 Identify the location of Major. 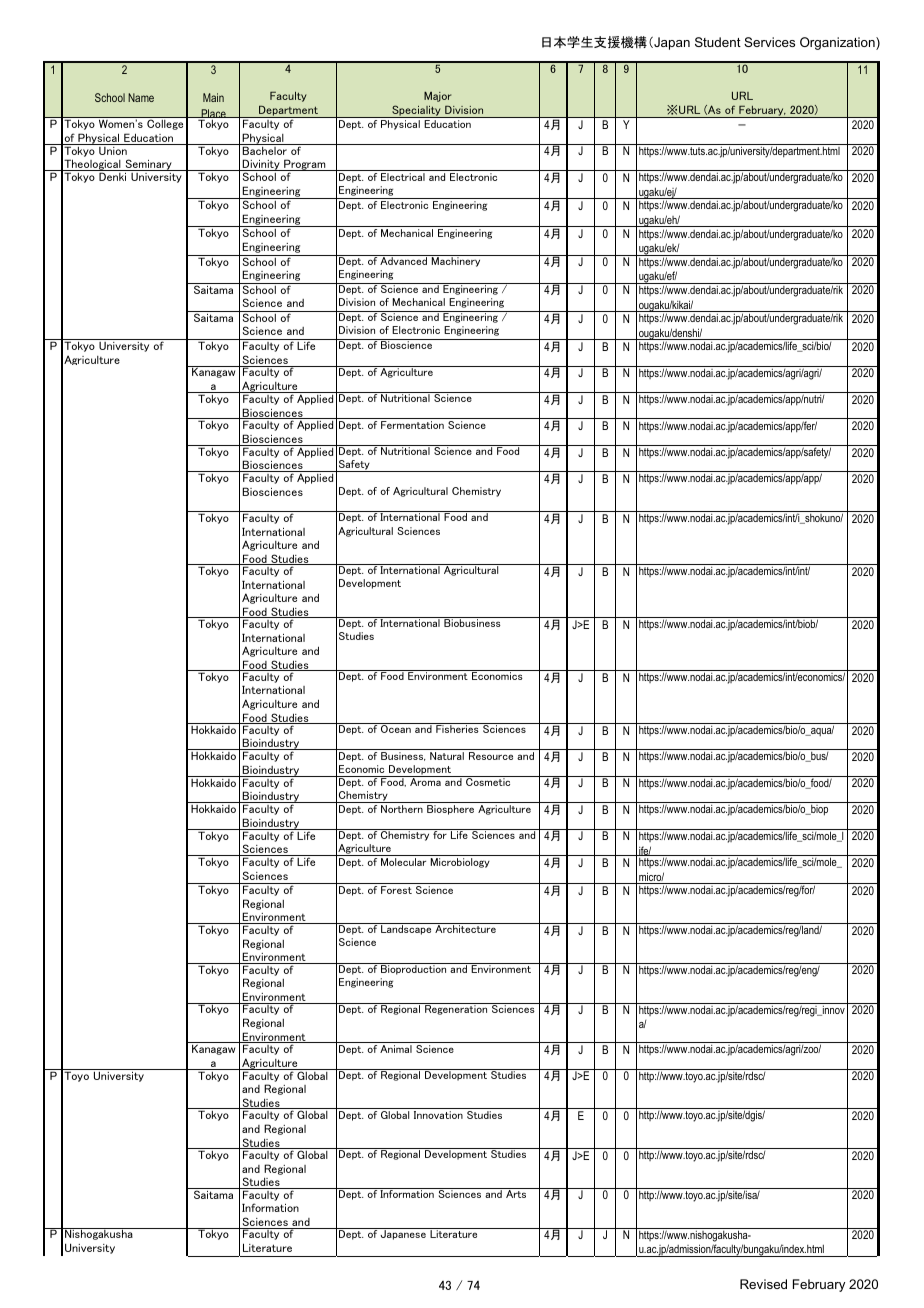
(437, 96).
